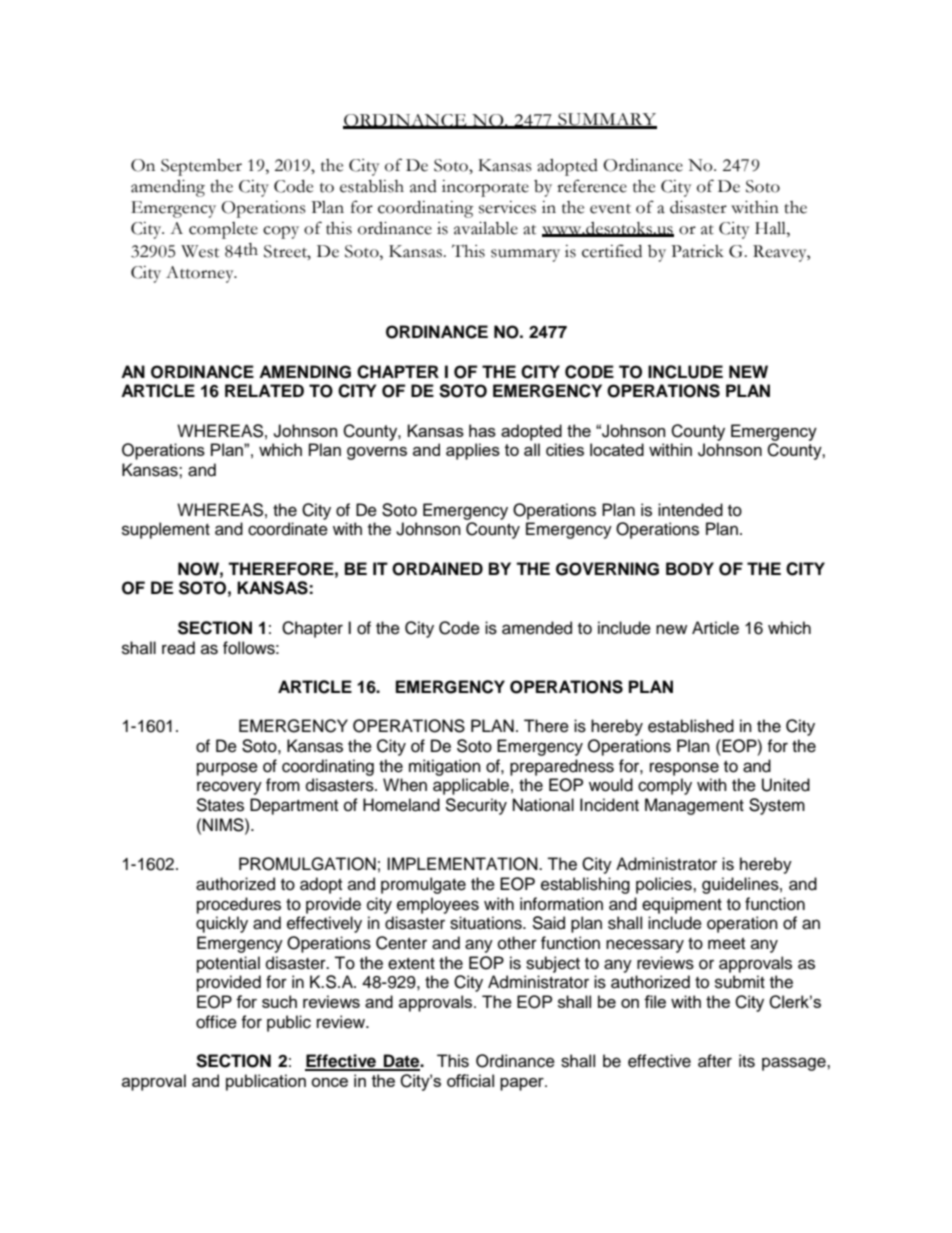  What do you see at coordinates (223, 230) in the screenshot?
I see `complete` at bounding box center [223, 230].
